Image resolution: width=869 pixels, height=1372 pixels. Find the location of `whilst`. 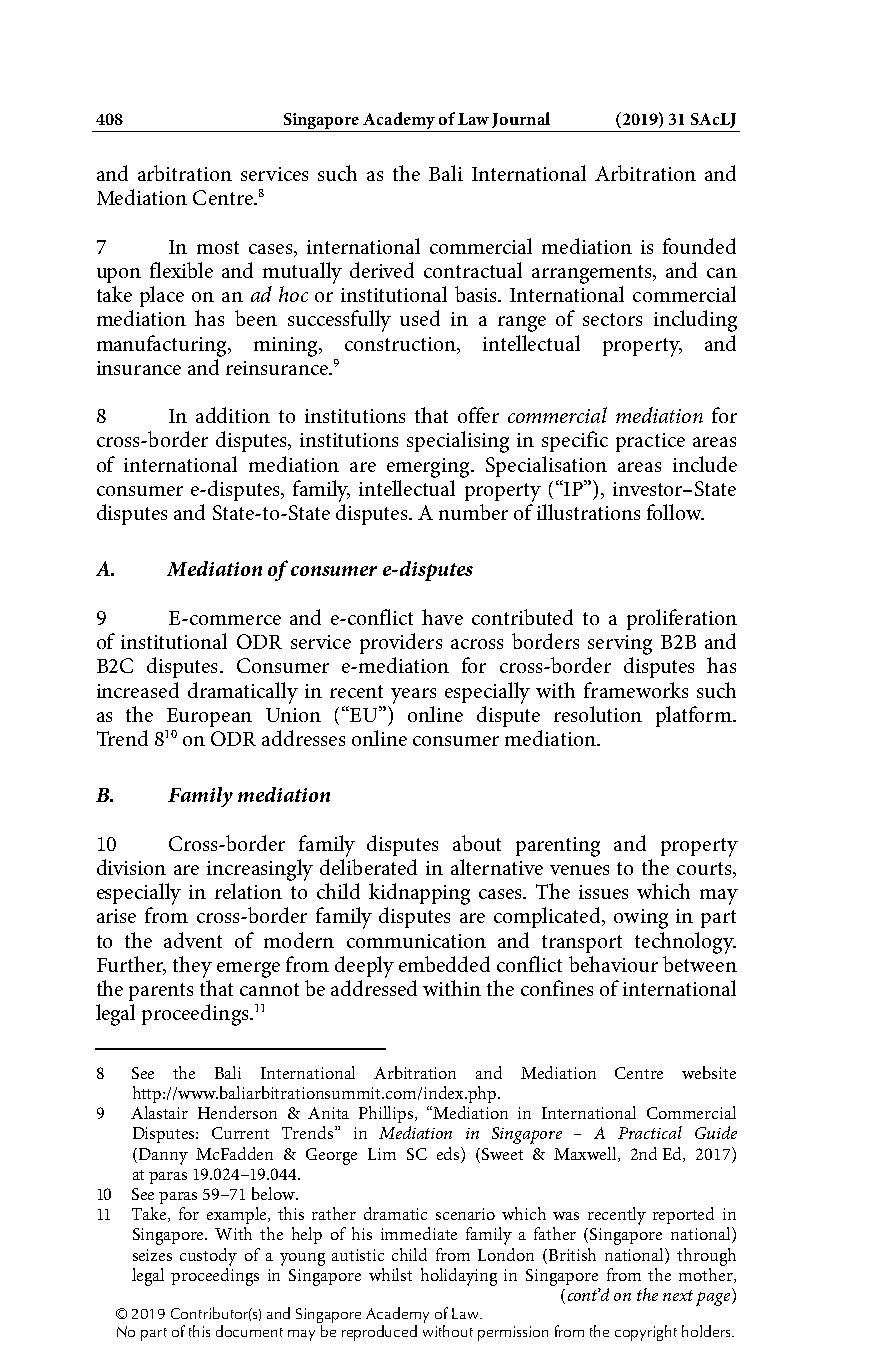

whilst is located at coordinates (390, 1274).
